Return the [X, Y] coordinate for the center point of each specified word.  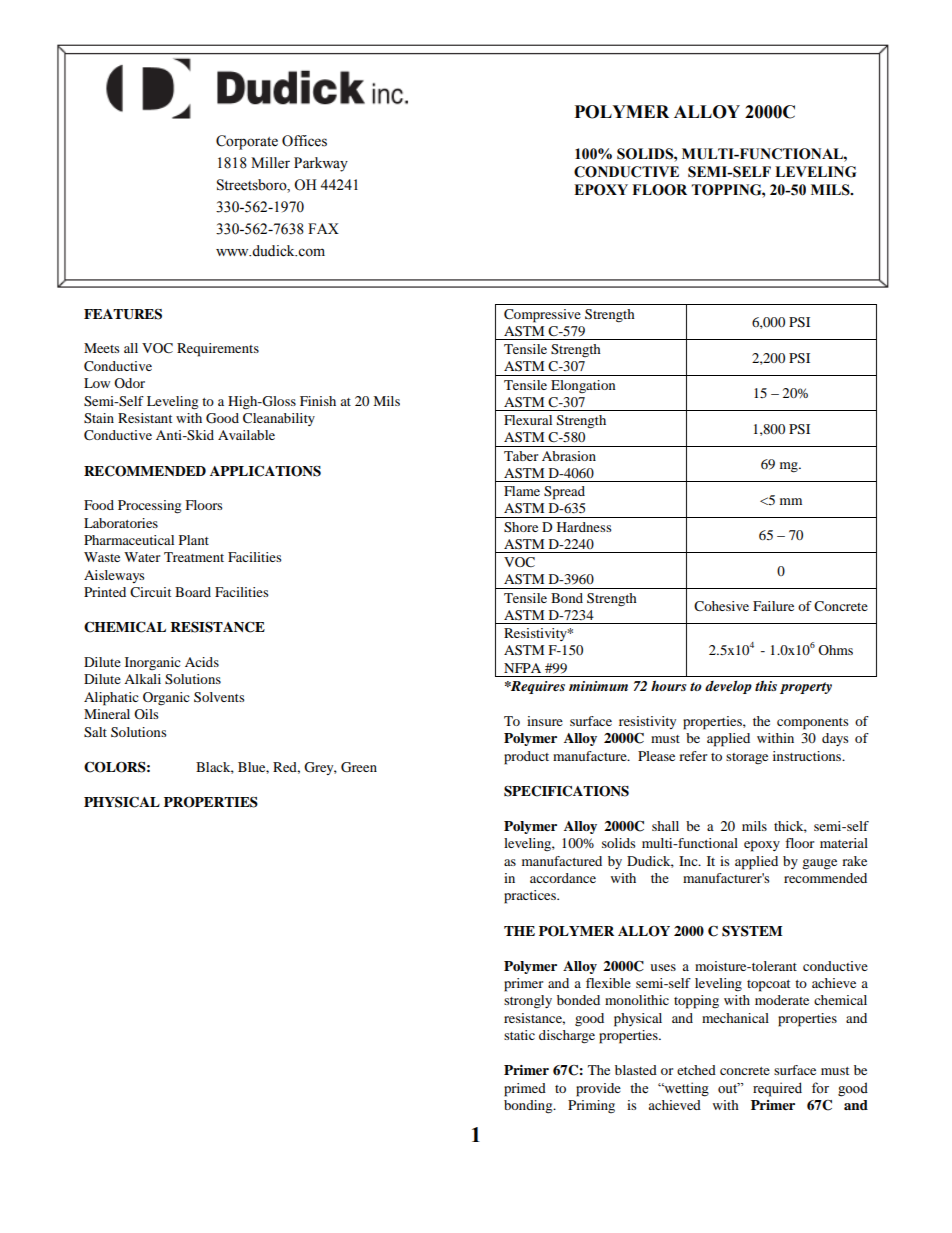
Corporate [247, 142]
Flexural [528, 420]
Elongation [583, 386]
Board [193, 592]
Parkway [321, 164]
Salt [95, 732]
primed [525, 1090]
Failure [773, 606]
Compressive [542, 316]
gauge [819, 864]
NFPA [522, 668]
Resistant [145, 418]
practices [531, 897]
